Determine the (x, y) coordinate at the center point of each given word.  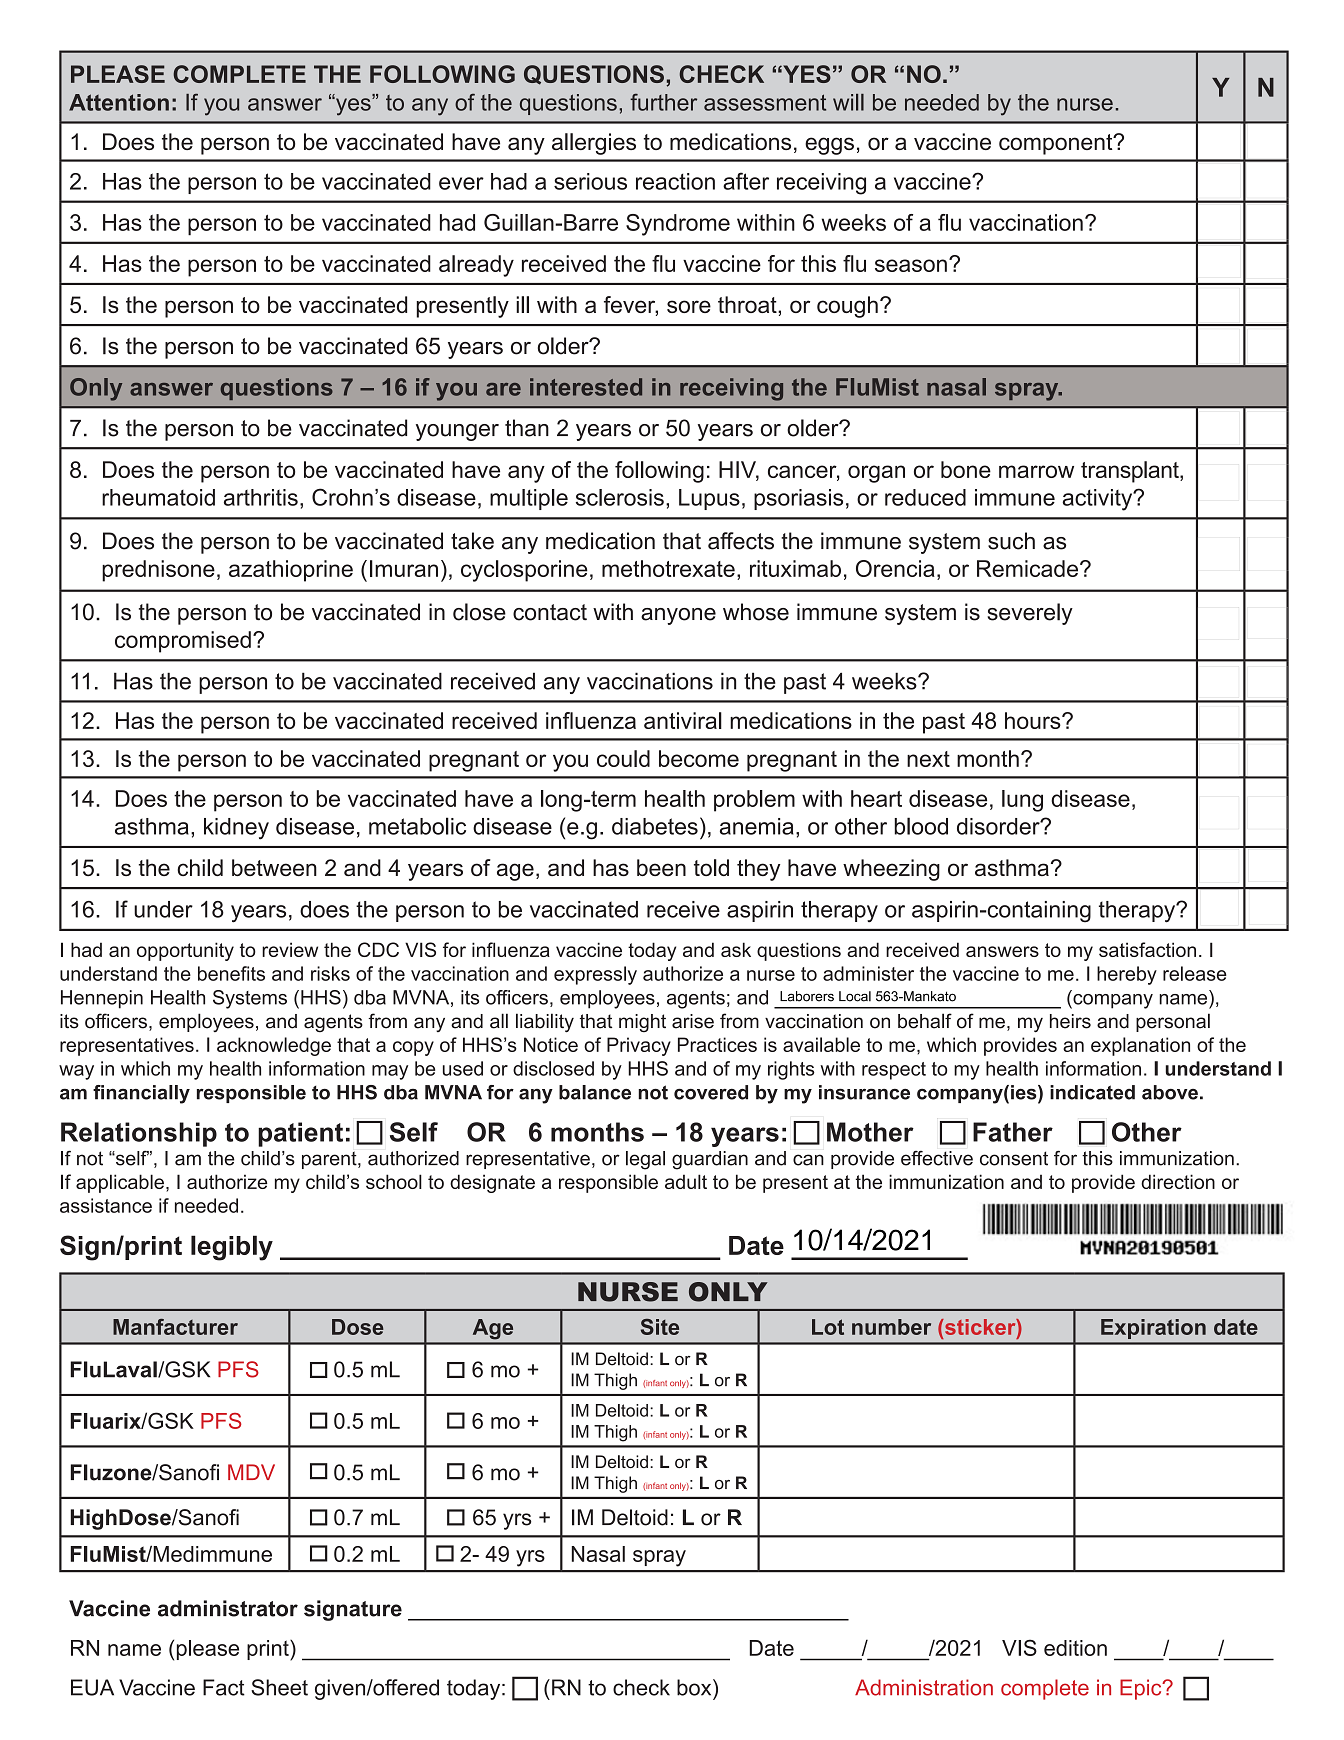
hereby (1127, 975)
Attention (119, 102)
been (661, 867)
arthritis (261, 497)
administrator (228, 1608)
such (1011, 541)
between (274, 867)
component (1057, 144)
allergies (594, 144)
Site (660, 1327)
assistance (106, 1205)
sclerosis (620, 497)
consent (1014, 1158)
